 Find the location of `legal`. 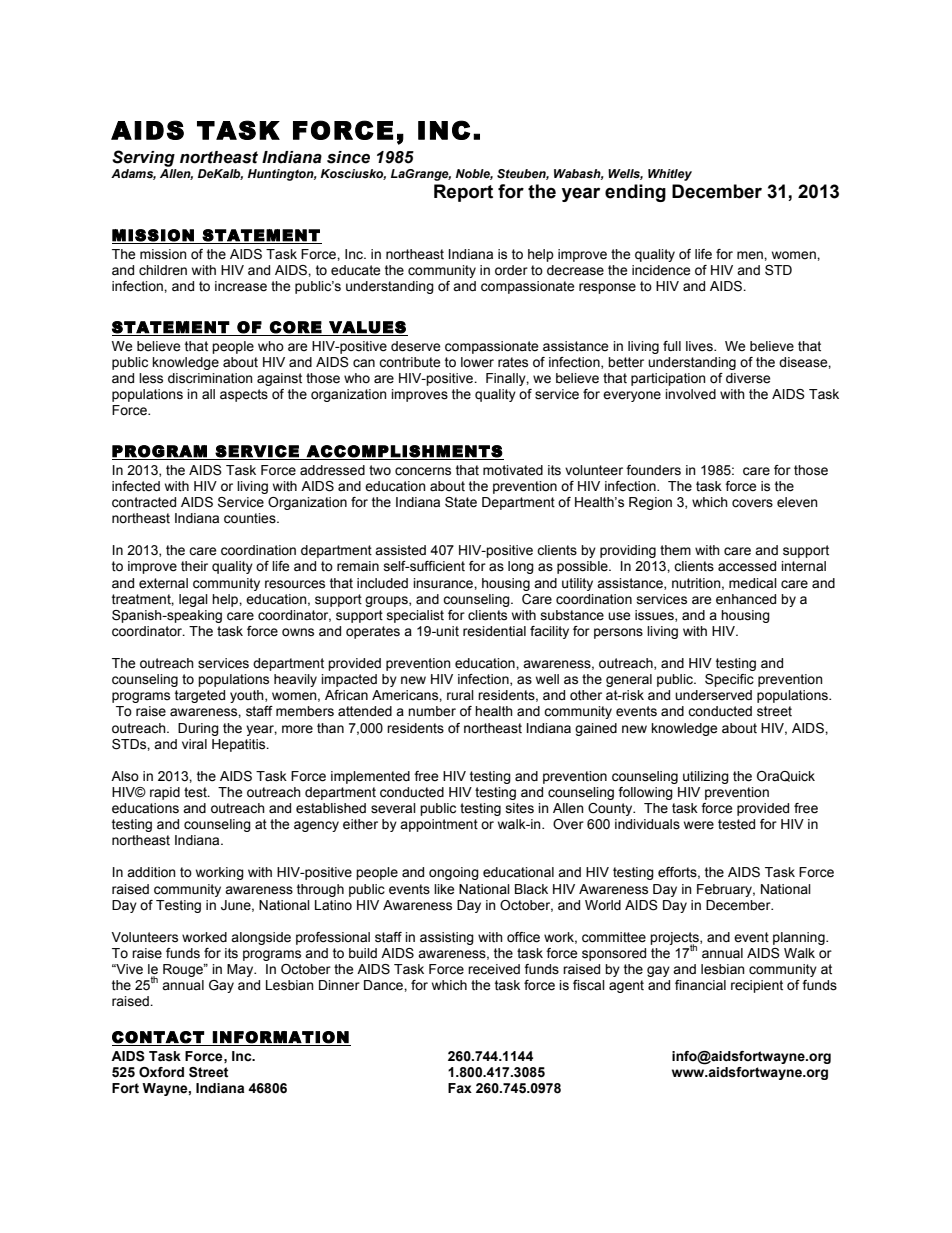

legal is located at coordinates (193, 600).
